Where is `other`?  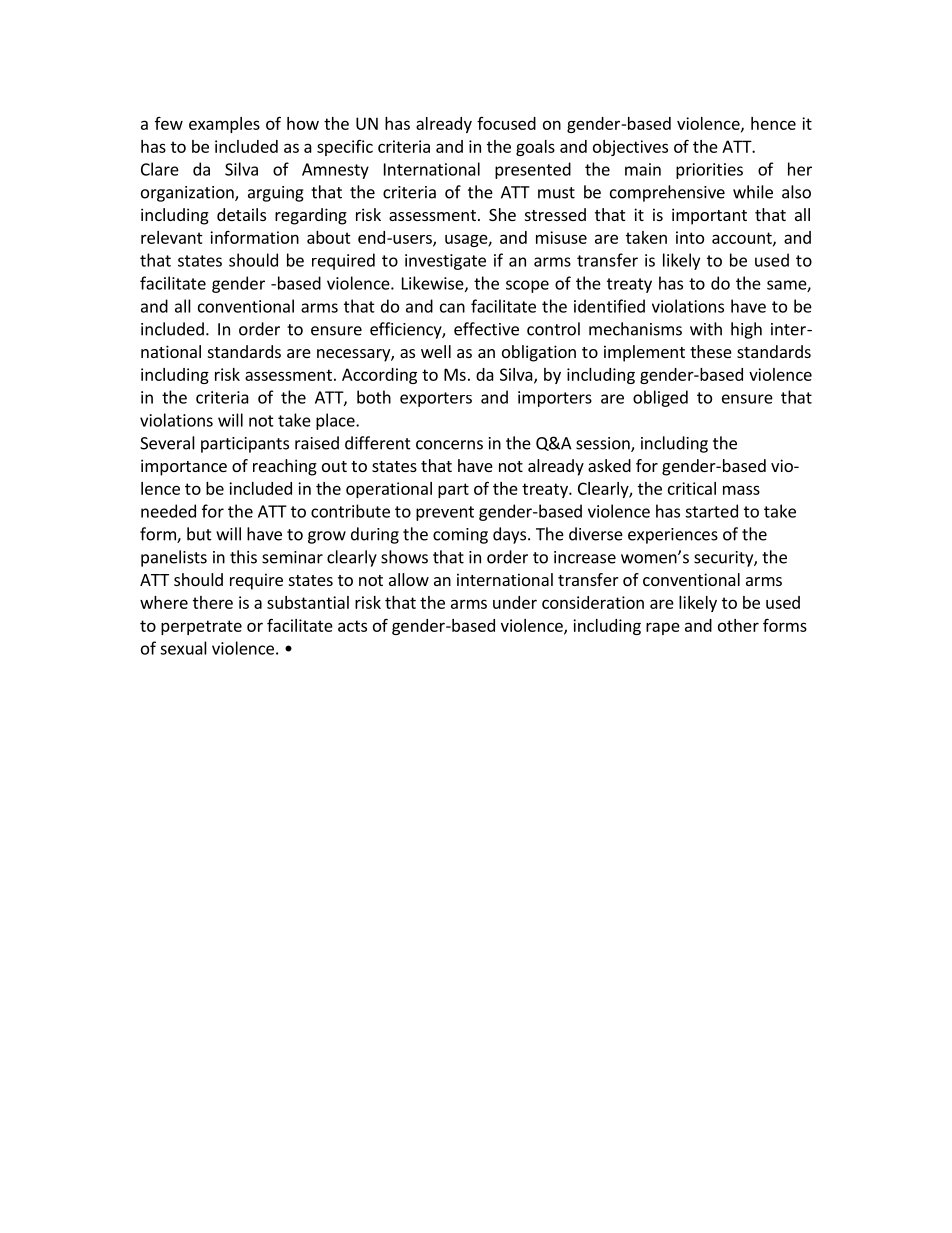
other is located at coordinates (738, 625).
